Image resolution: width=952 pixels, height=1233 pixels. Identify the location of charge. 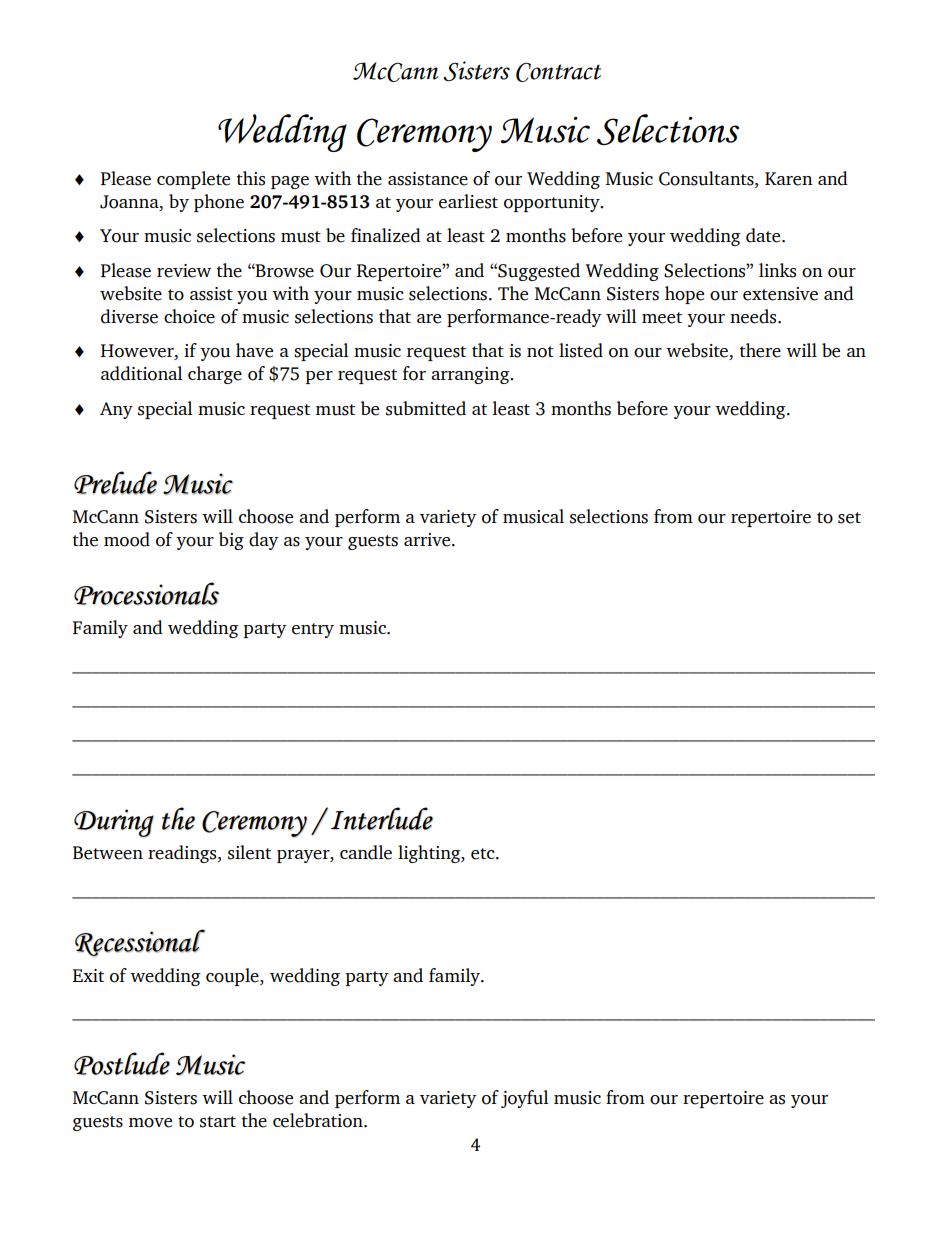
(215, 375).
